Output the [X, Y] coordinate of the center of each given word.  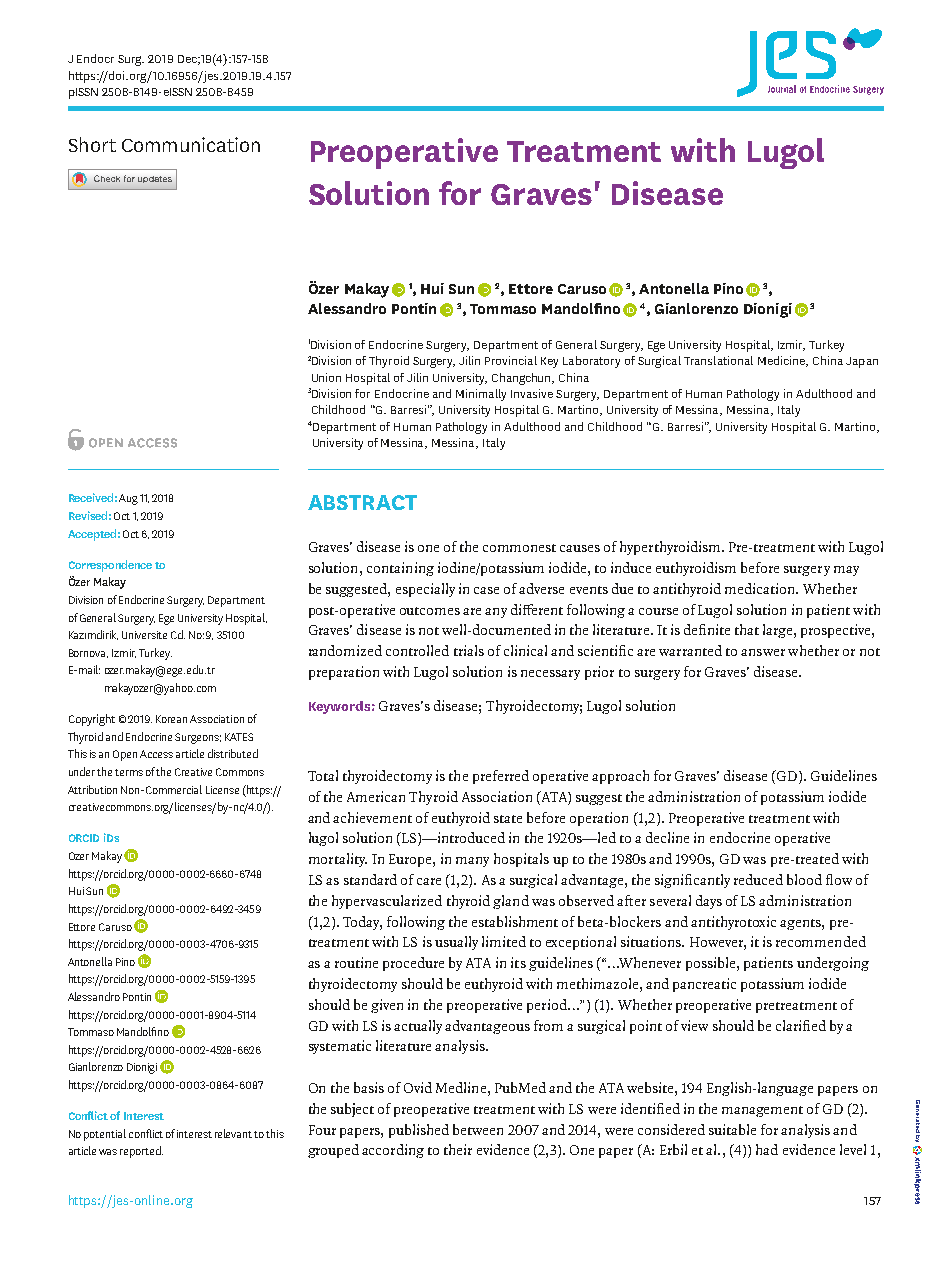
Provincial [511, 360]
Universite [144, 635]
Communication [191, 144]
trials [469, 650]
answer [763, 652]
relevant [233, 1133]
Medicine [783, 361]
